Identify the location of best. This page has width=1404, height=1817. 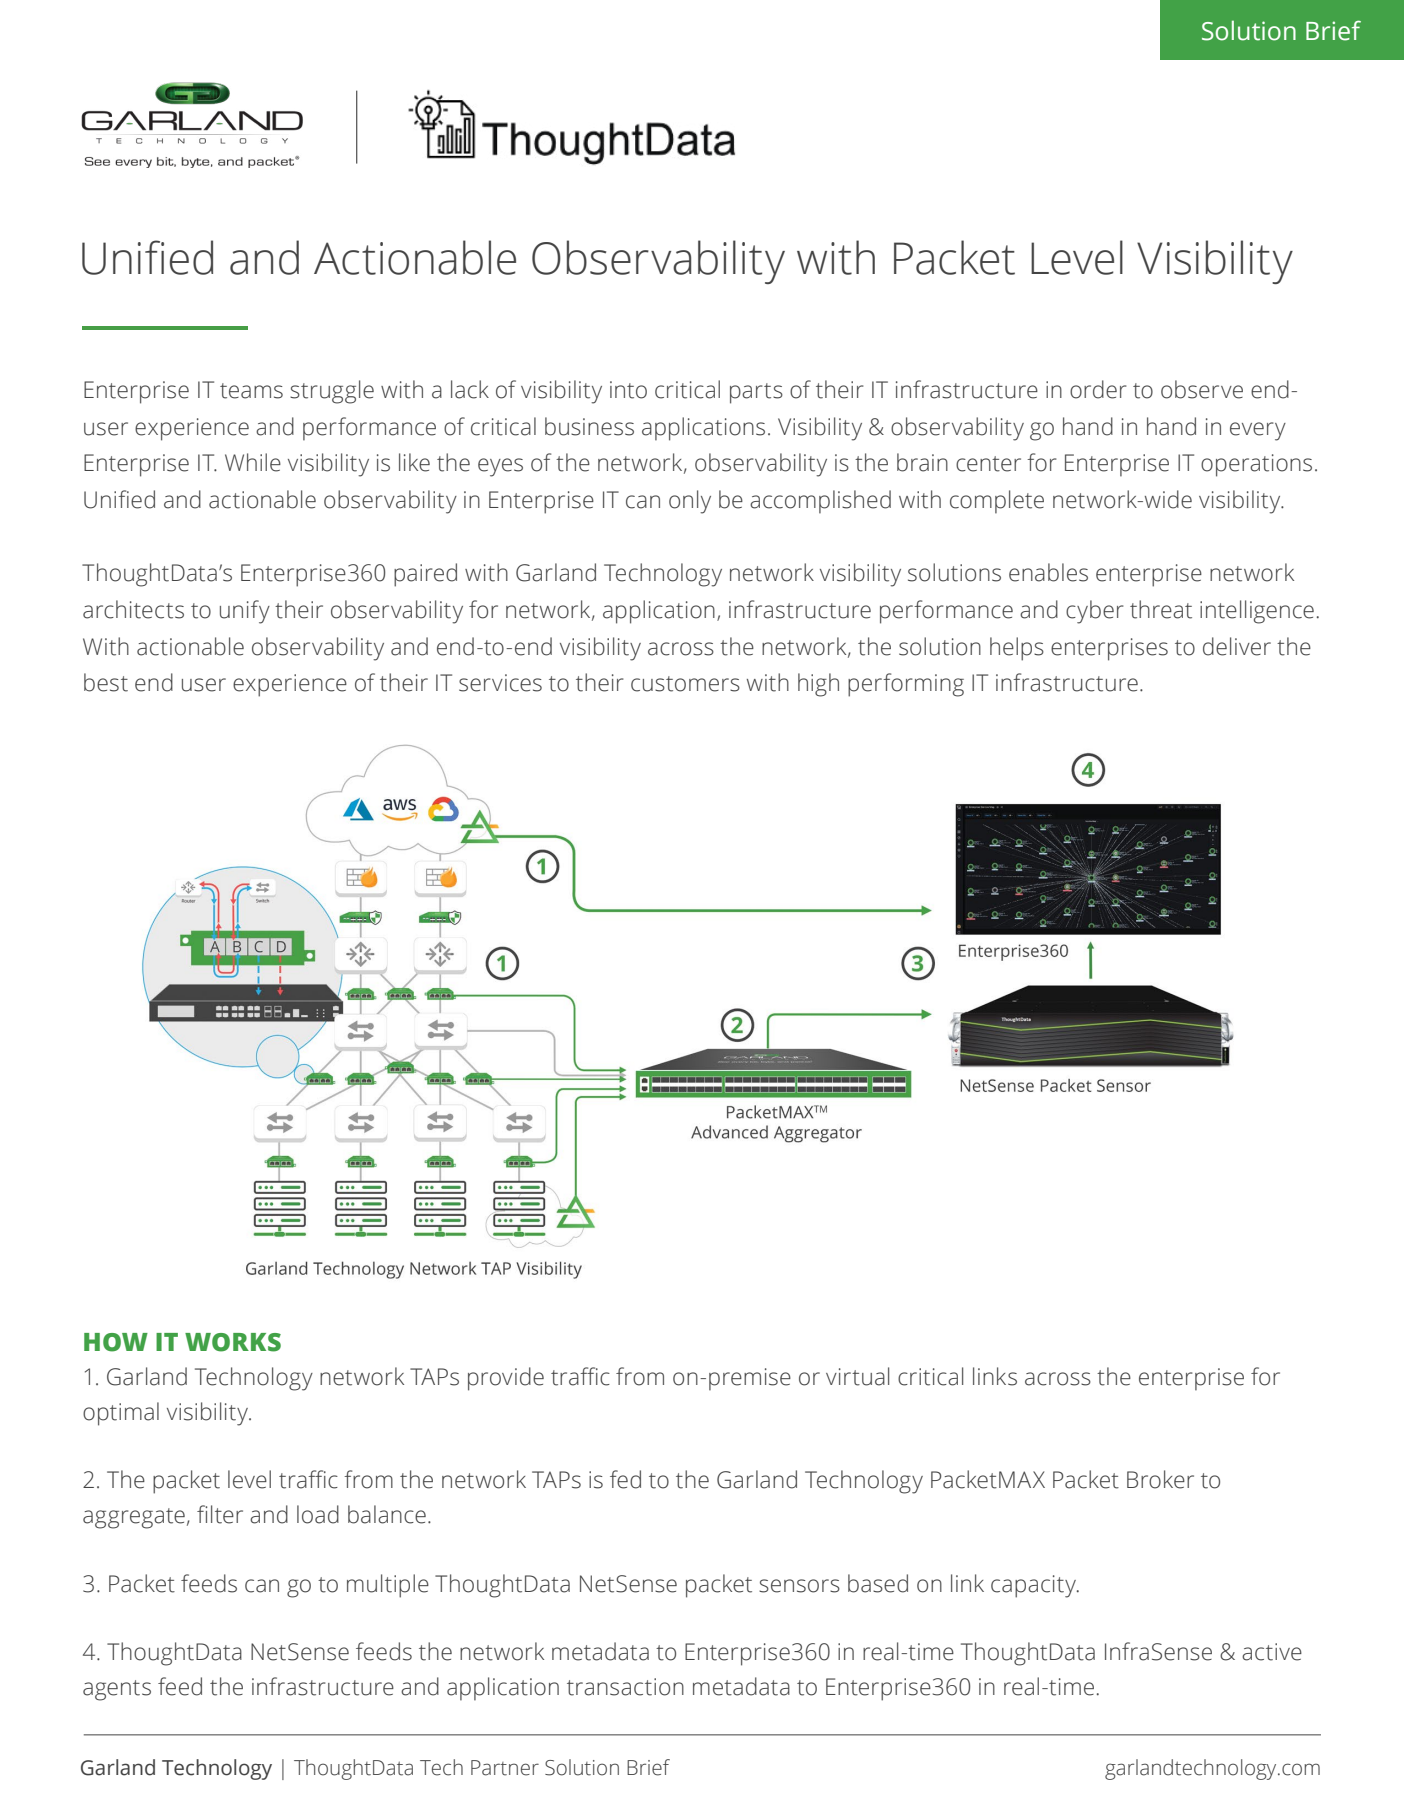
(106, 682).
